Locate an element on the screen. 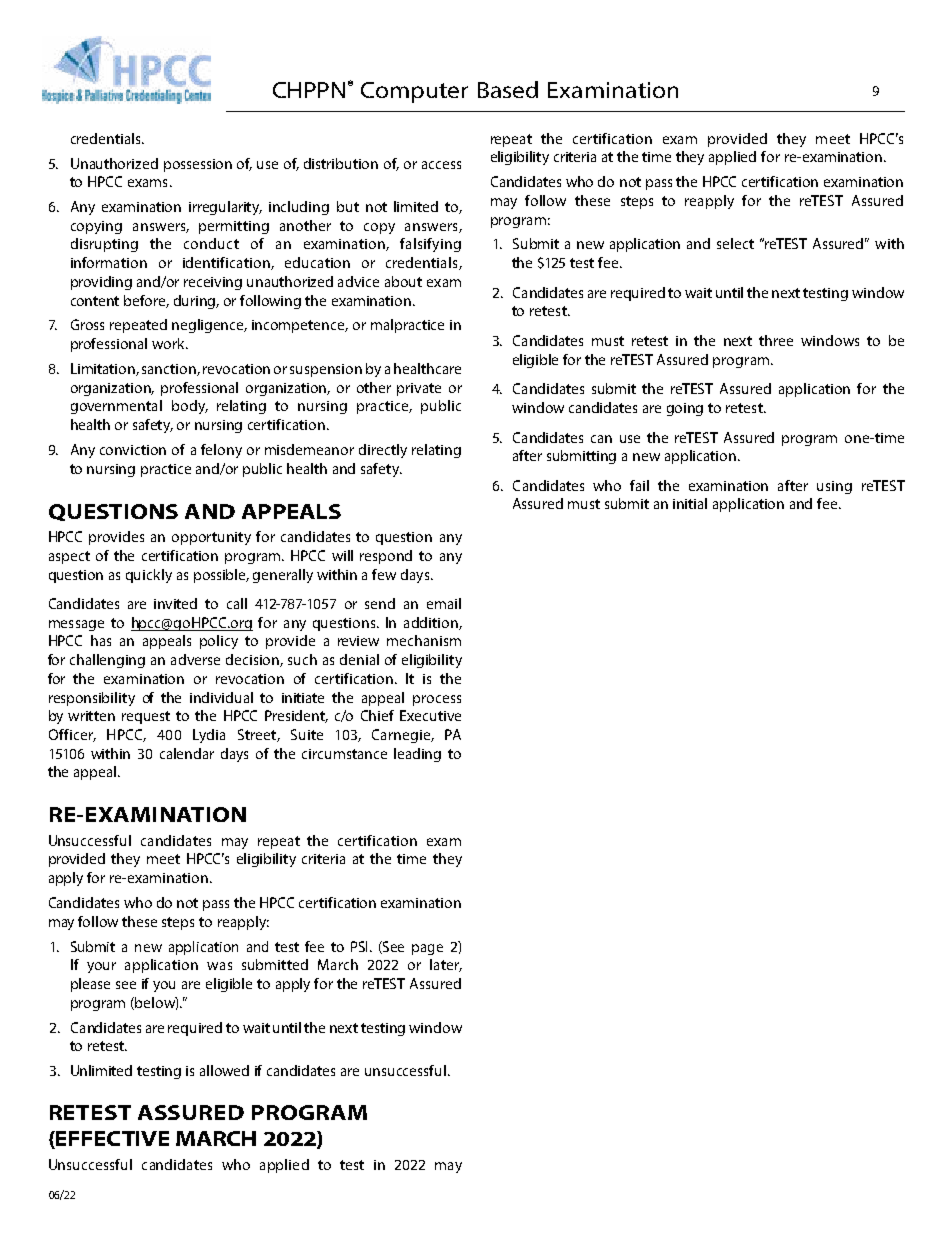 This screenshot has height=1233, width=952. email is located at coordinates (444, 603).
